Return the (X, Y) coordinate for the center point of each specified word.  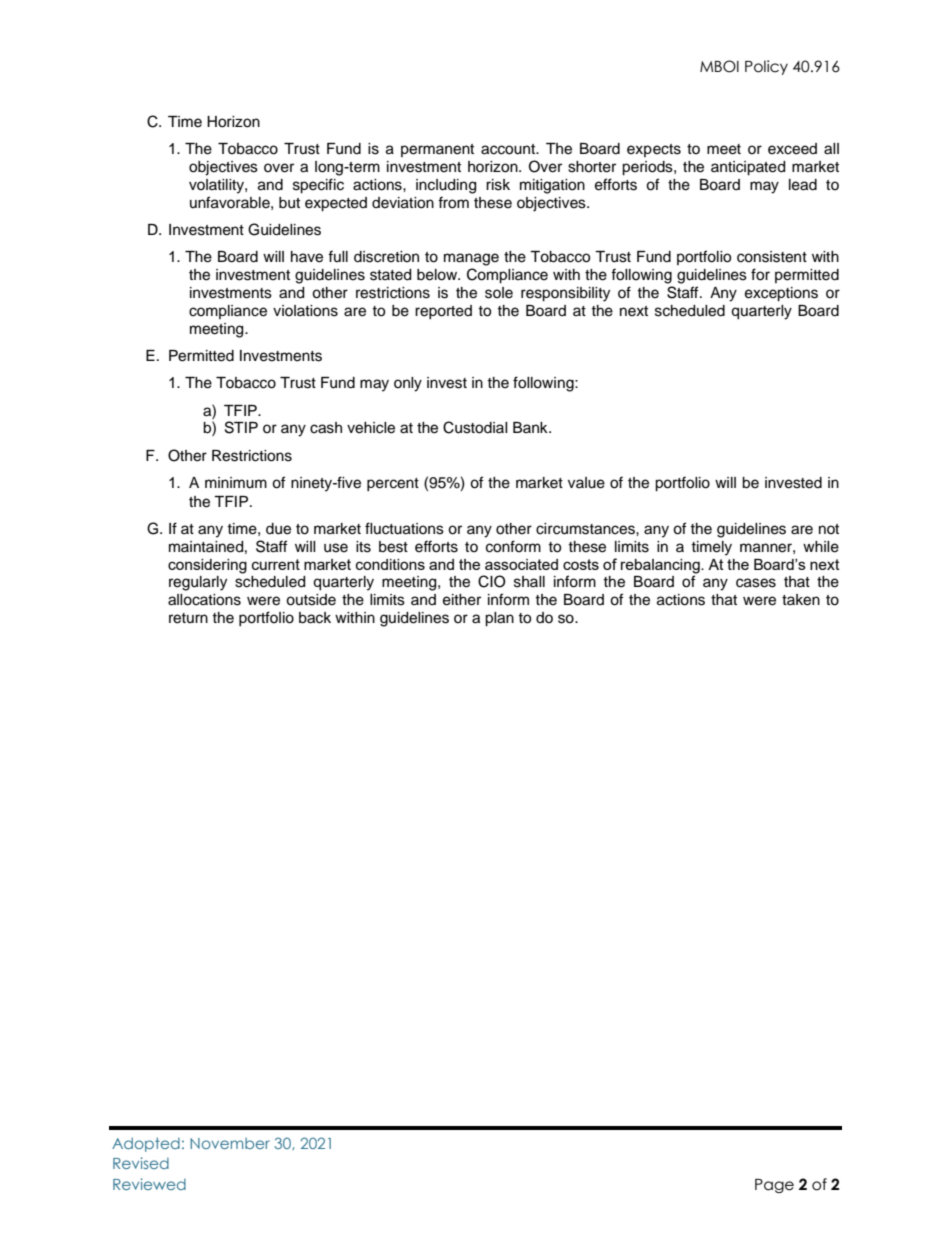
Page (774, 1186)
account (509, 149)
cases (756, 583)
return (188, 618)
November (230, 1143)
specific (318, 186)
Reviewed (149, 1184)
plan (499, 619)
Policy (766, 67)
